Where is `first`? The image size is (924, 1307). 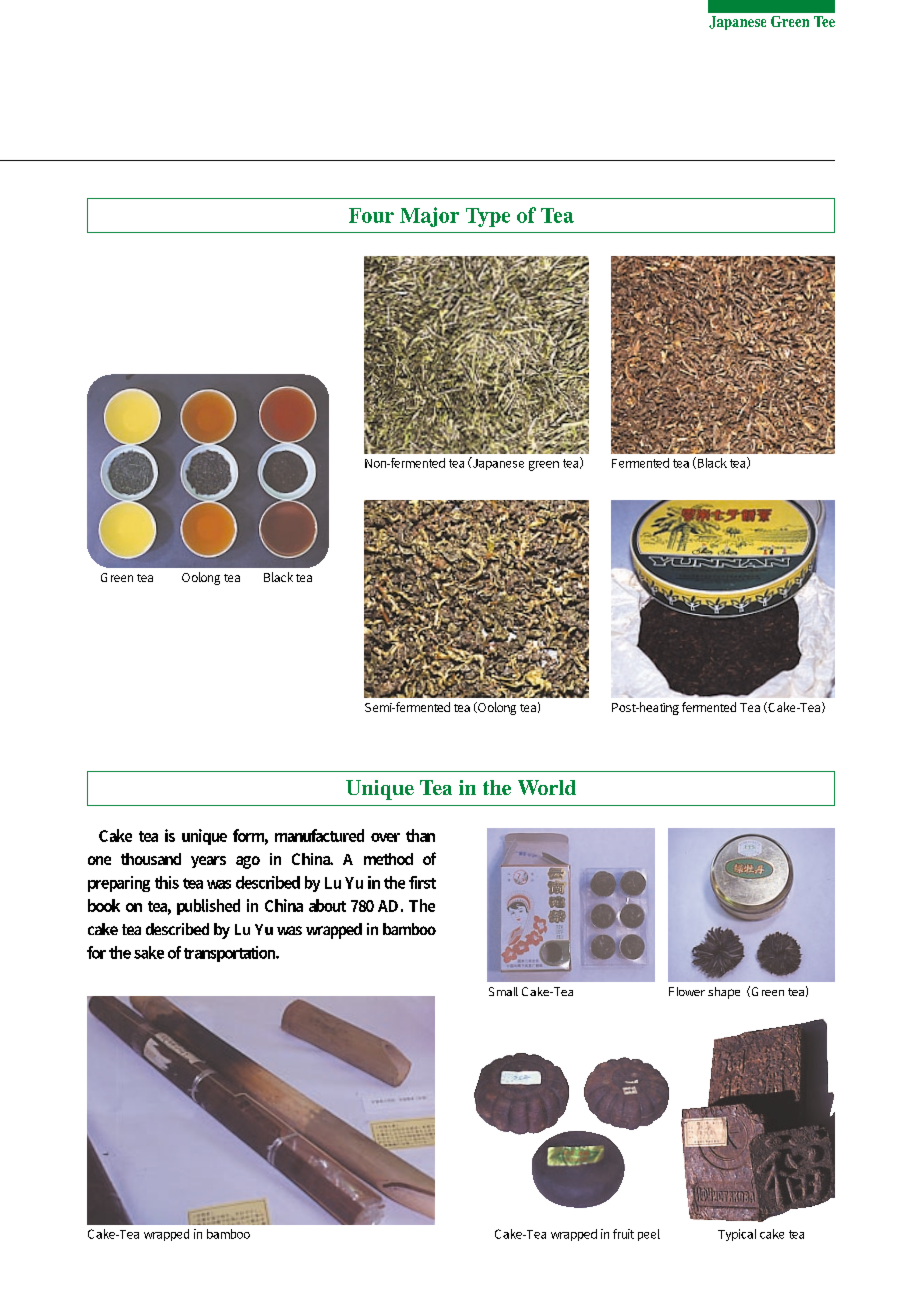
first is located at coordinates (422, 882).
